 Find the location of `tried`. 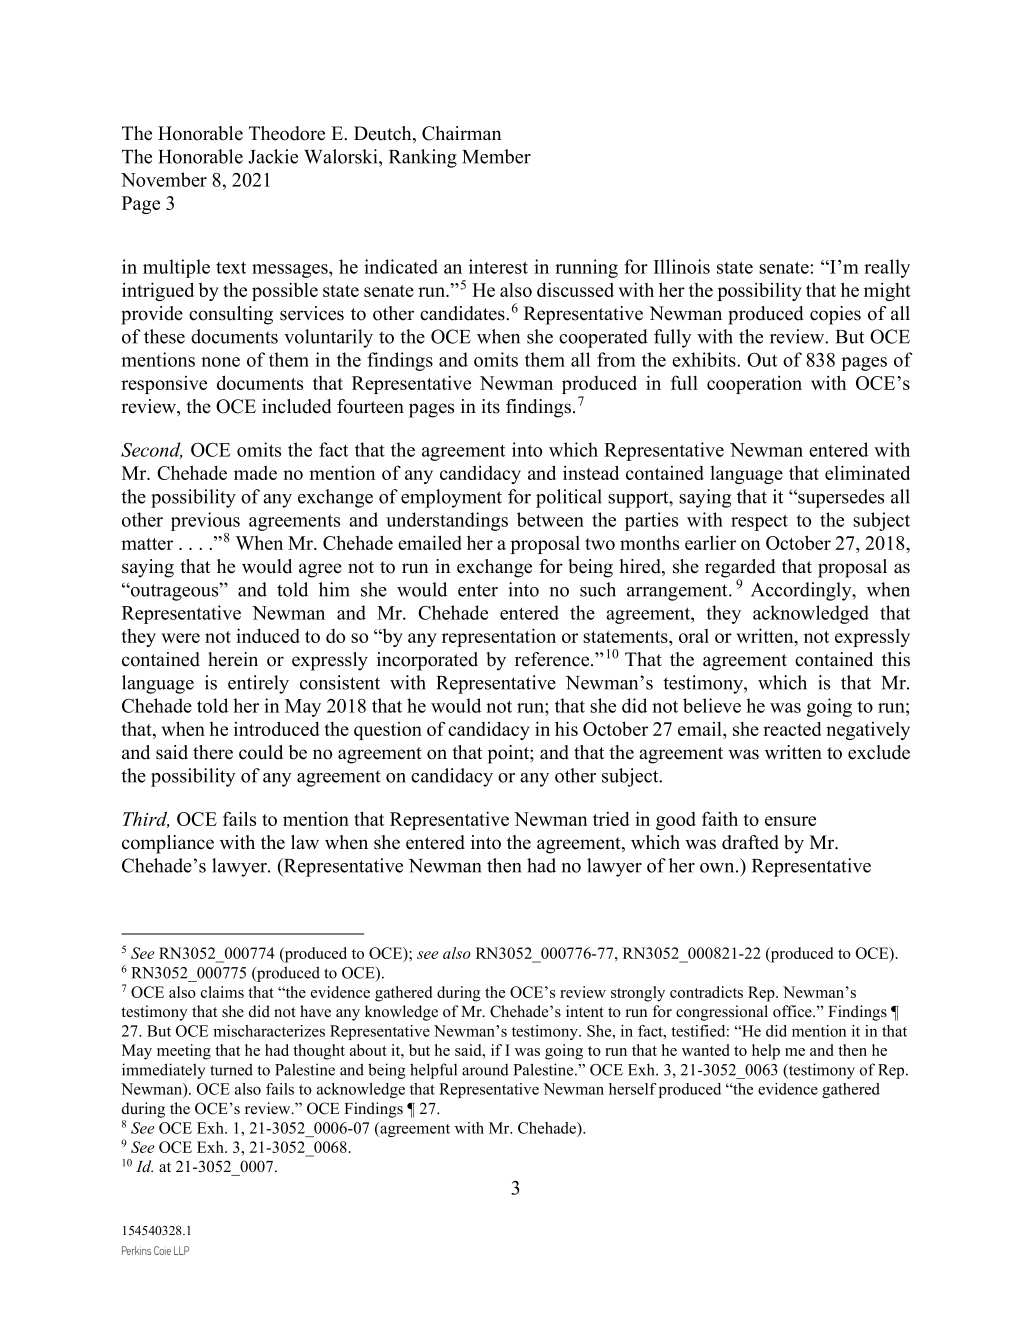

tried is located at coordinates (611, 818).
